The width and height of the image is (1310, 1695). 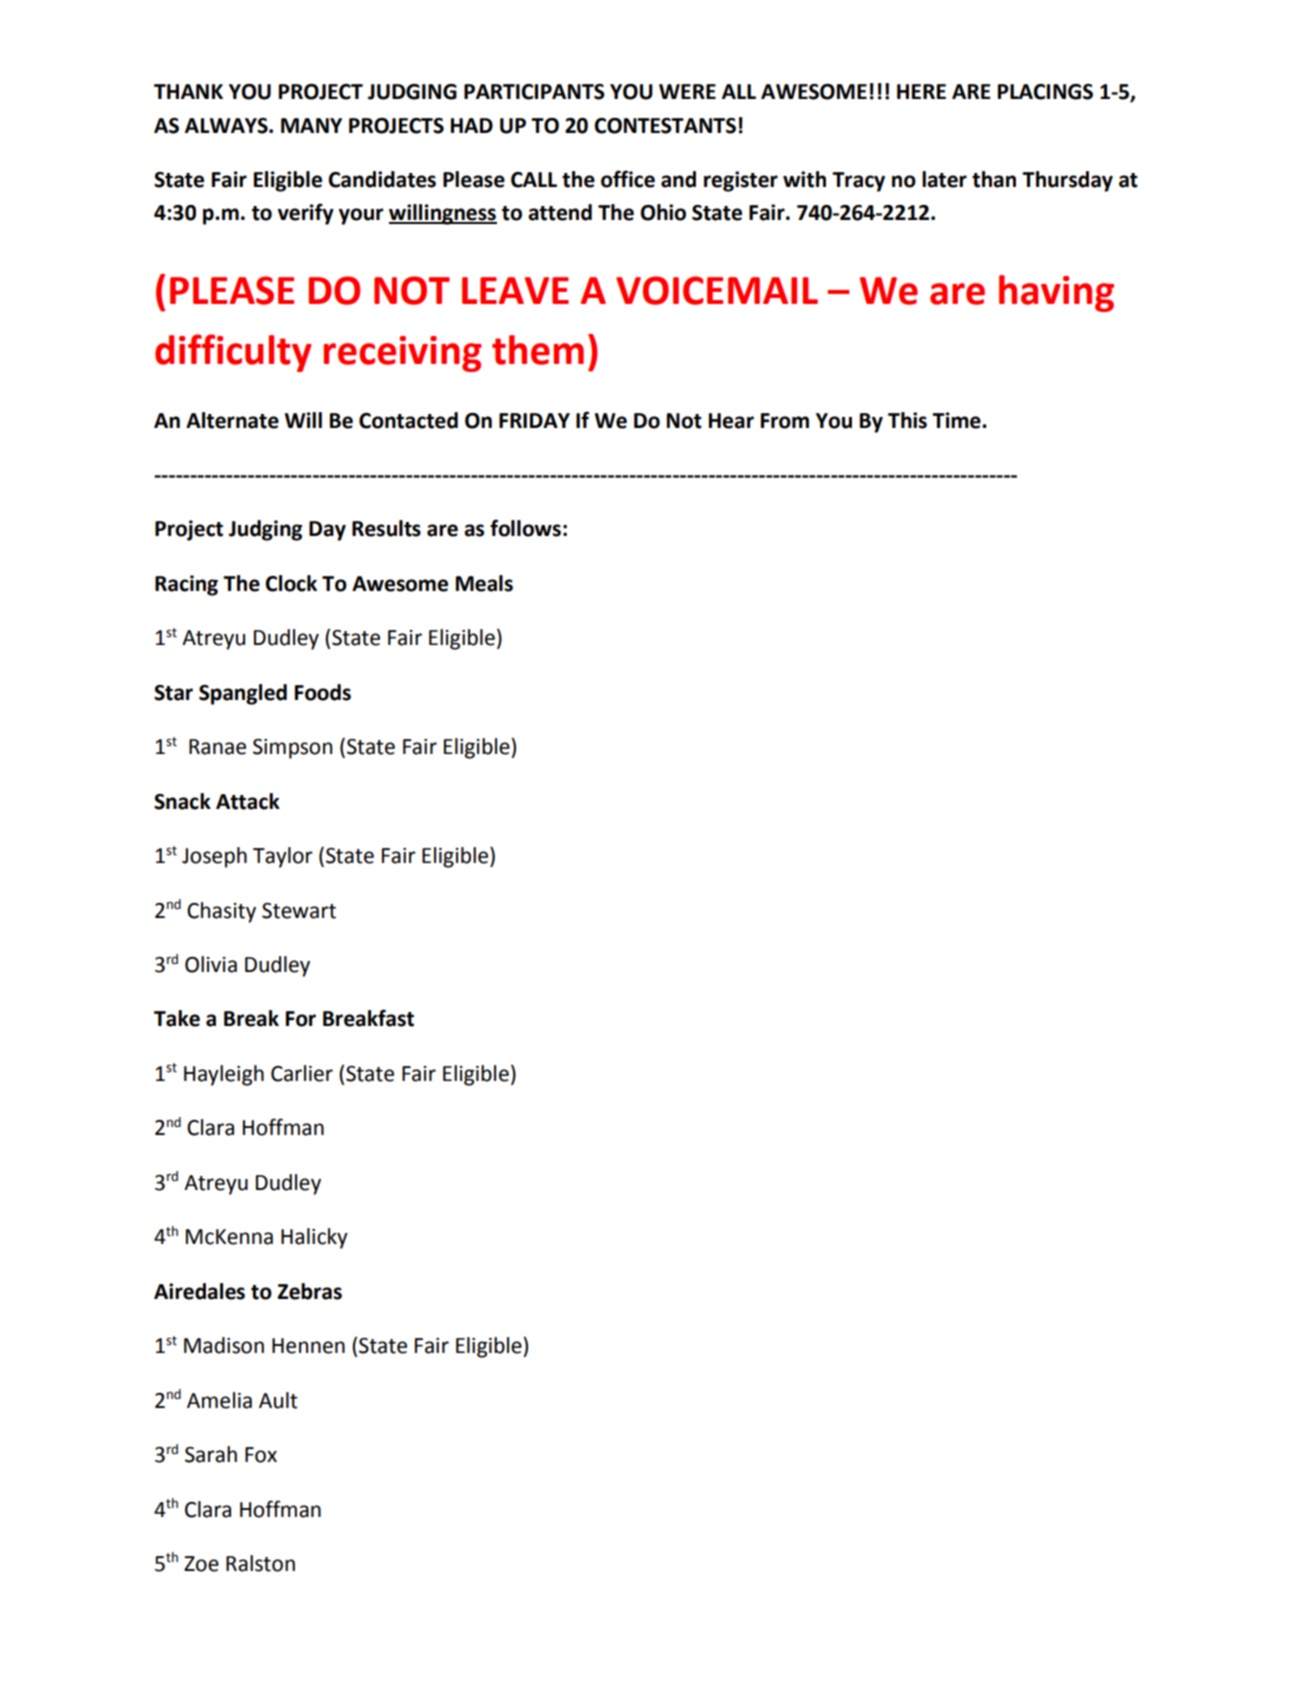 I want to click on For, so click(x=301, y=1019).
